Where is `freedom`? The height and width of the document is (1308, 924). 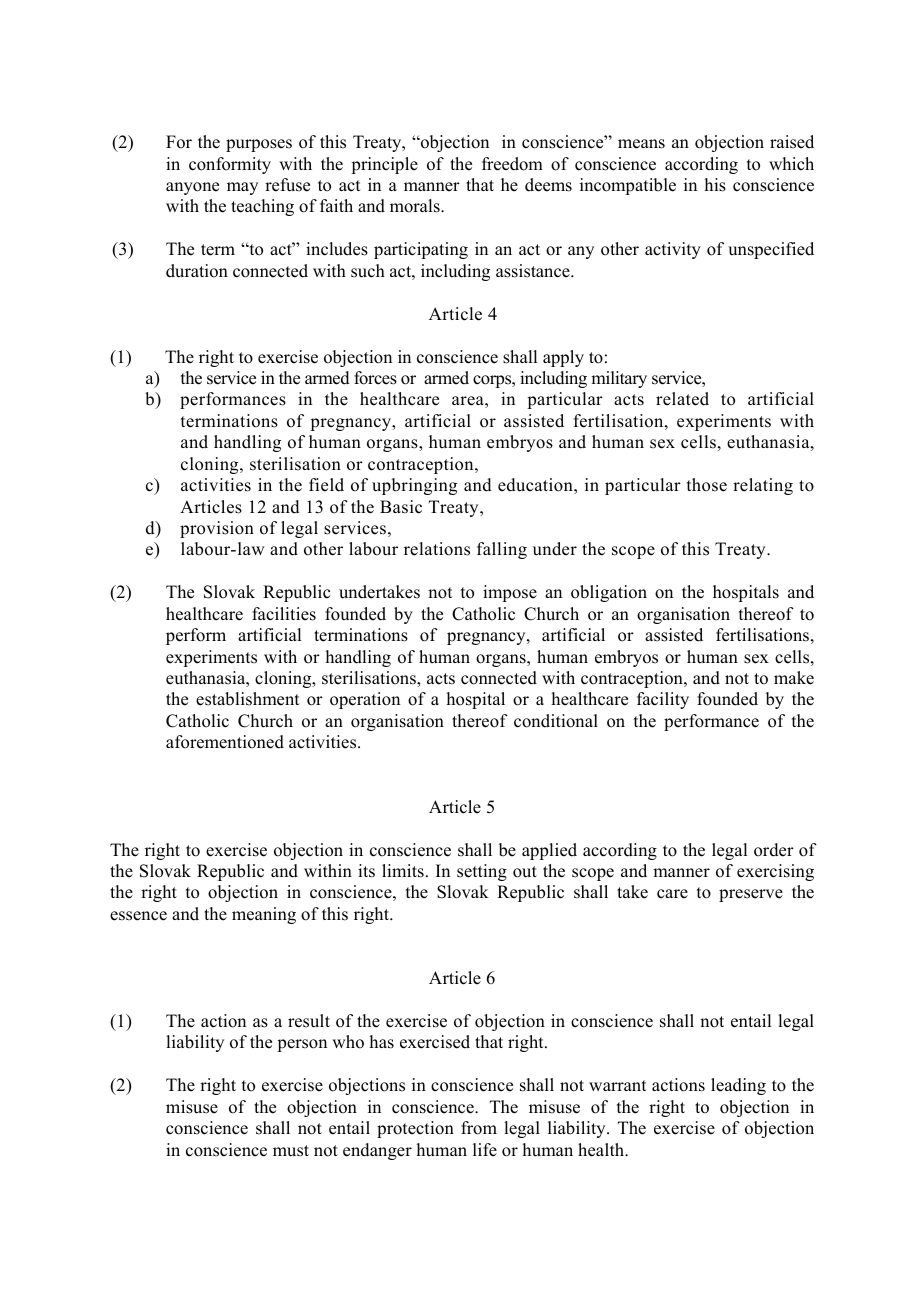 freedom is located at coordinates (512, 164).
